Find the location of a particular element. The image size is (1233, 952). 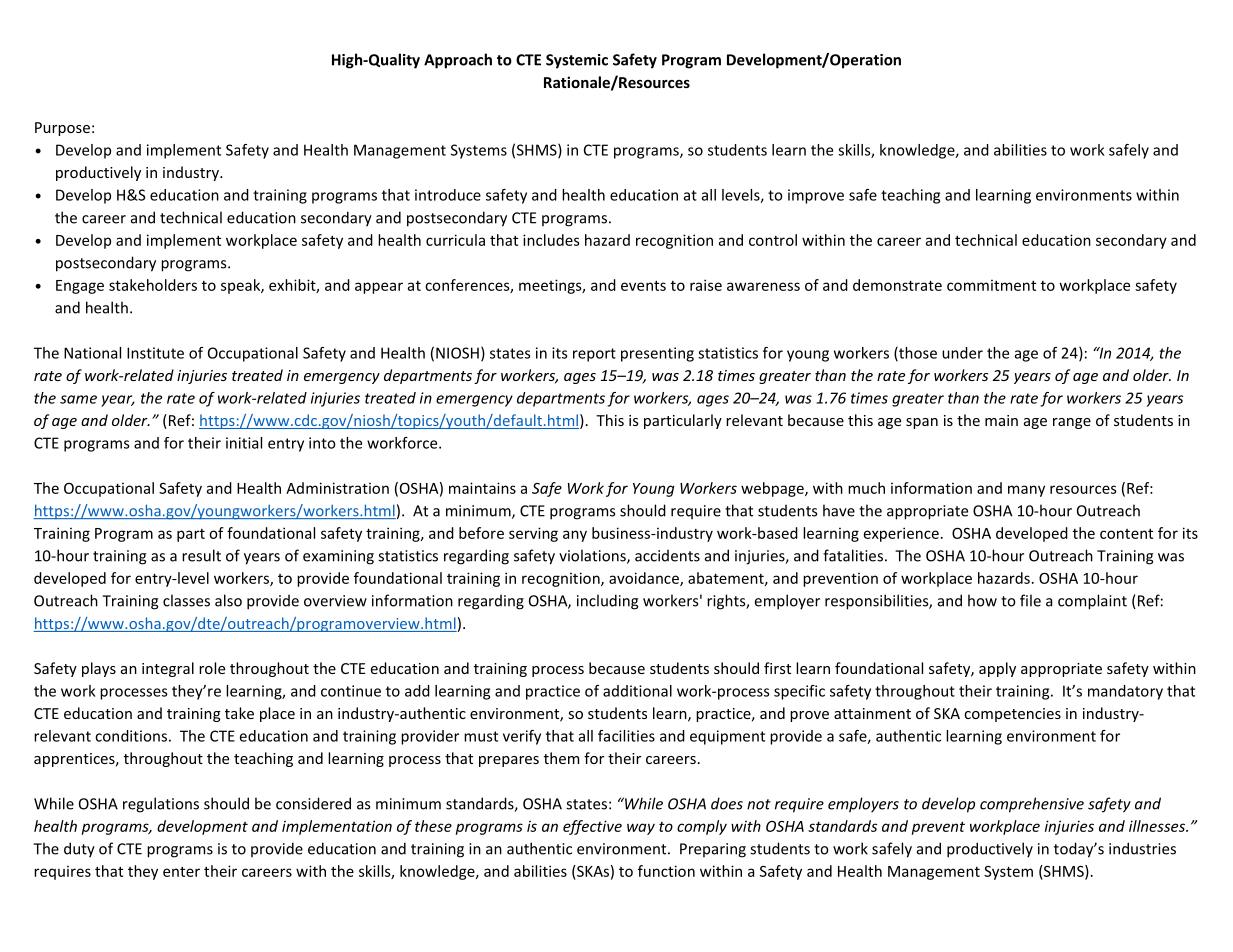

initial is located at coordinates (244, 443).
